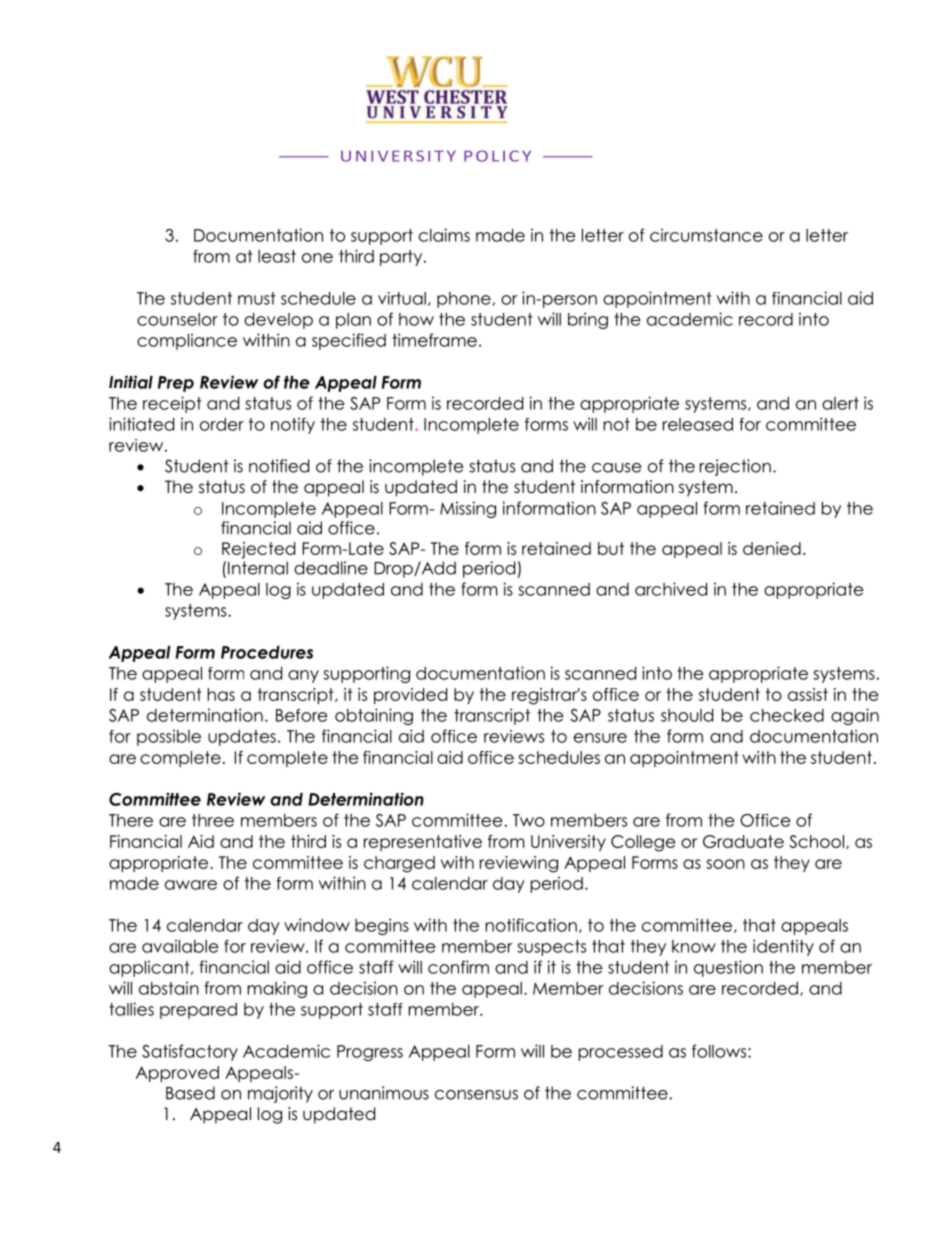 Image resolution: width=952 pixels, height=1233 pixels. Describe the element at coordinates (410, 696) in the screenshot. I see `provided` at that location.
